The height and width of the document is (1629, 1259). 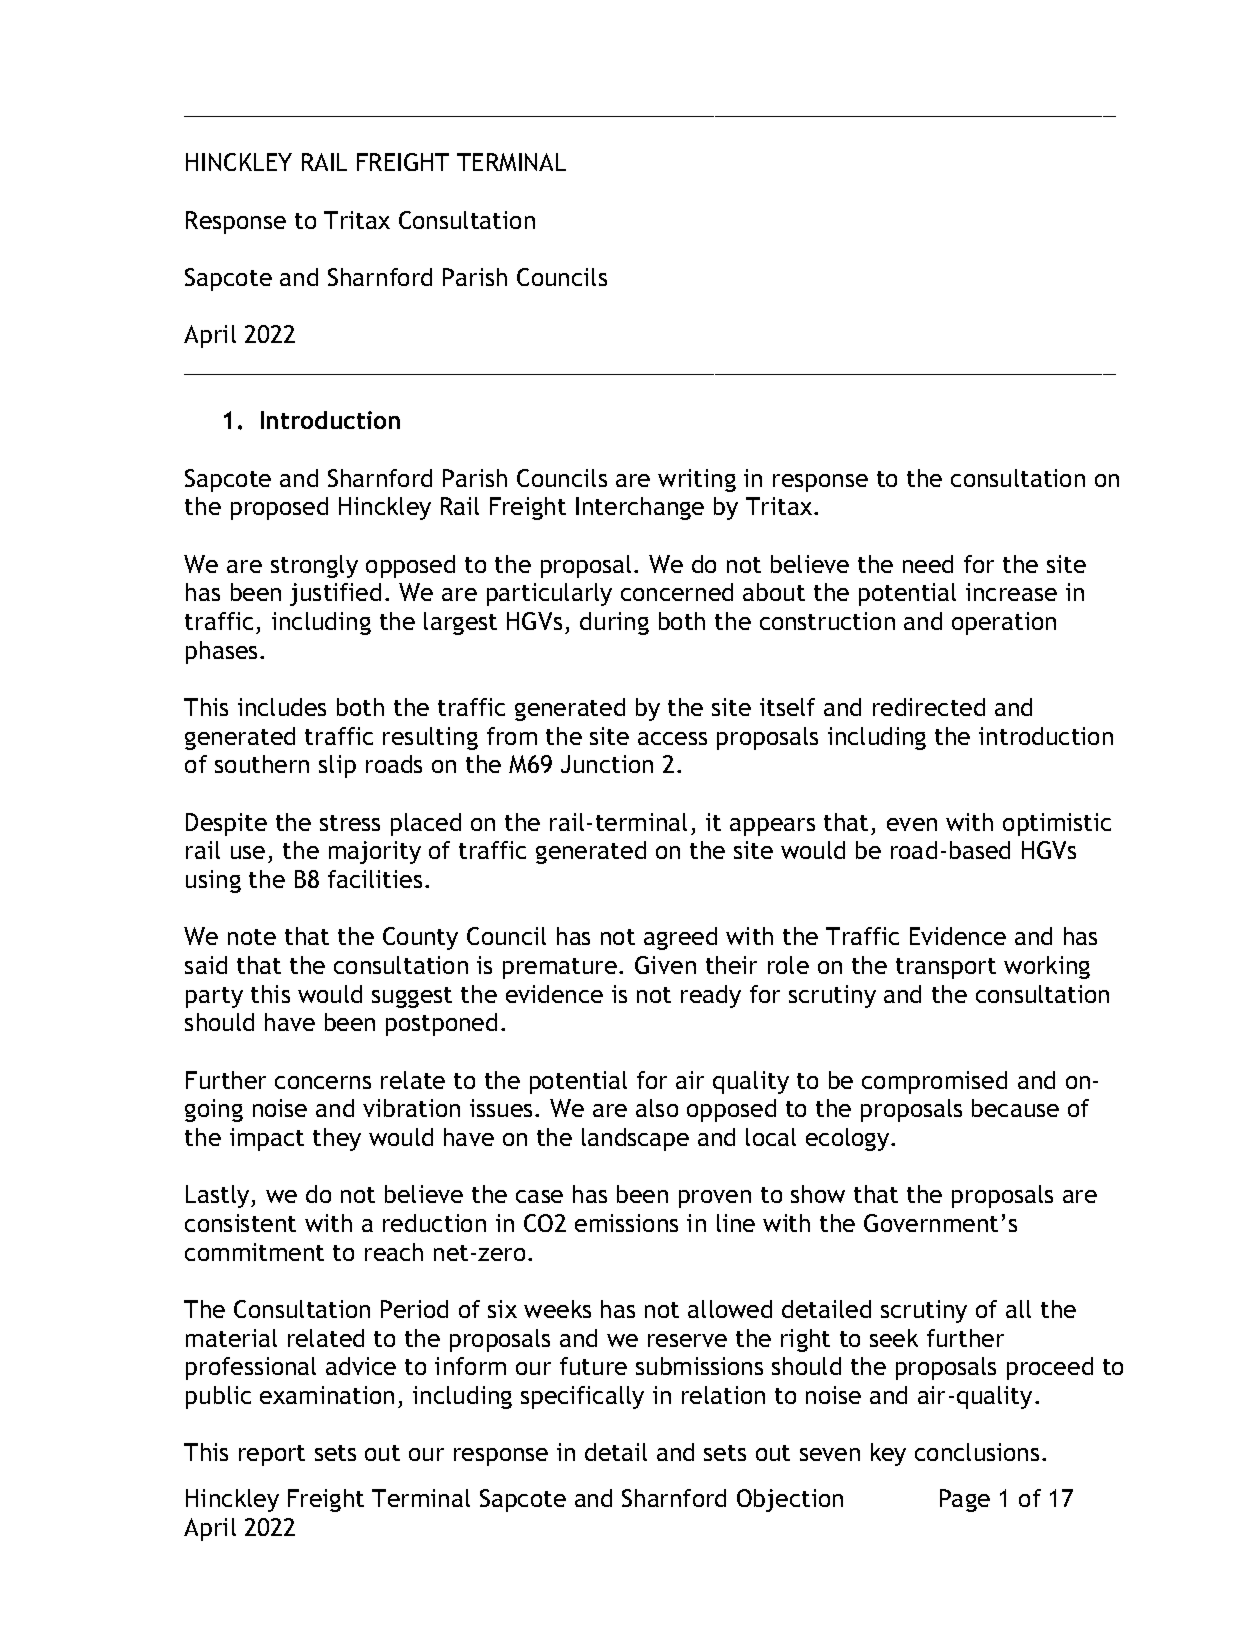 What do you see at coordinates (582, 1397) in the document?
I see `specifically` at bounding box center [582, 1397].
